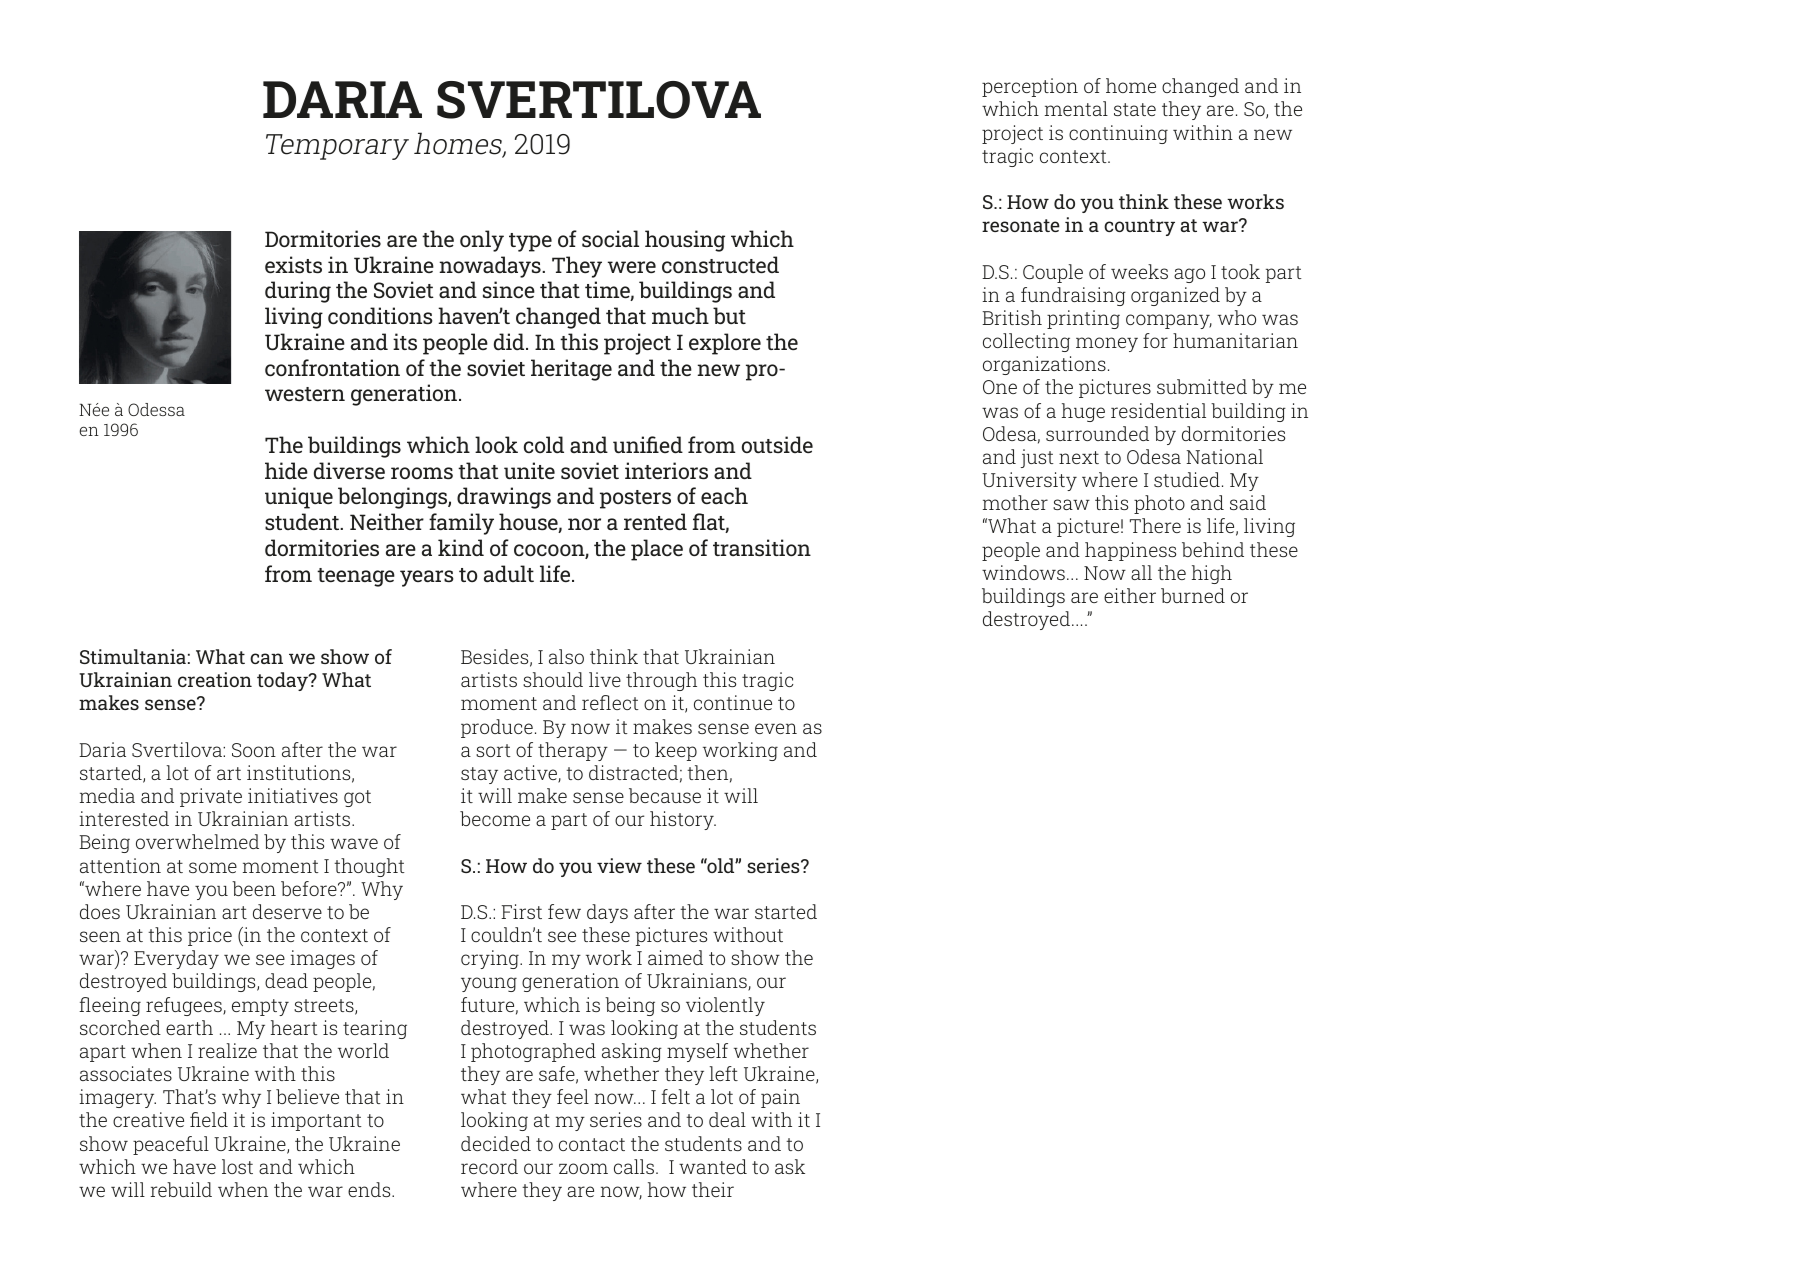 This document has width=1806, height=1277. Describe the element at coordinates (713, 1166) in the document. I see `wanted` at that location.
